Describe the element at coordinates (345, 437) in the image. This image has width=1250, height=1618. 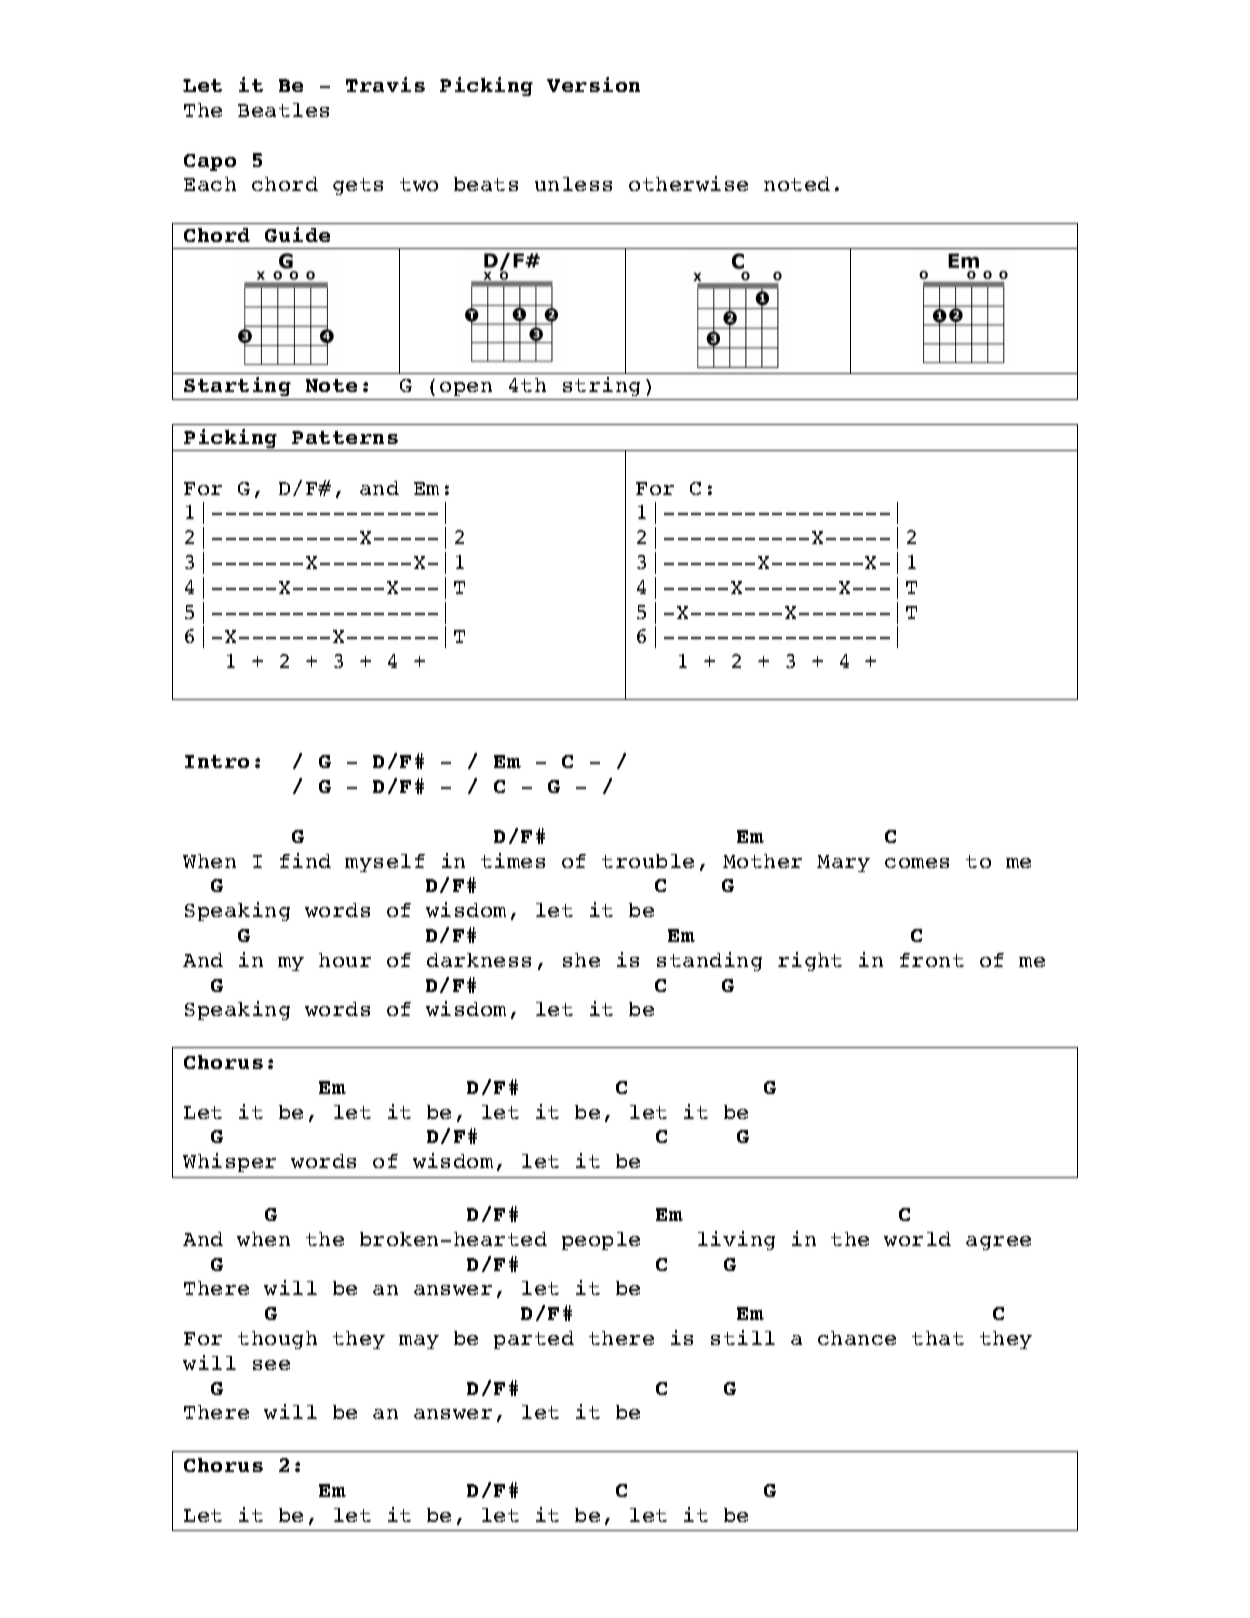
I see `Patterns` at that location.
